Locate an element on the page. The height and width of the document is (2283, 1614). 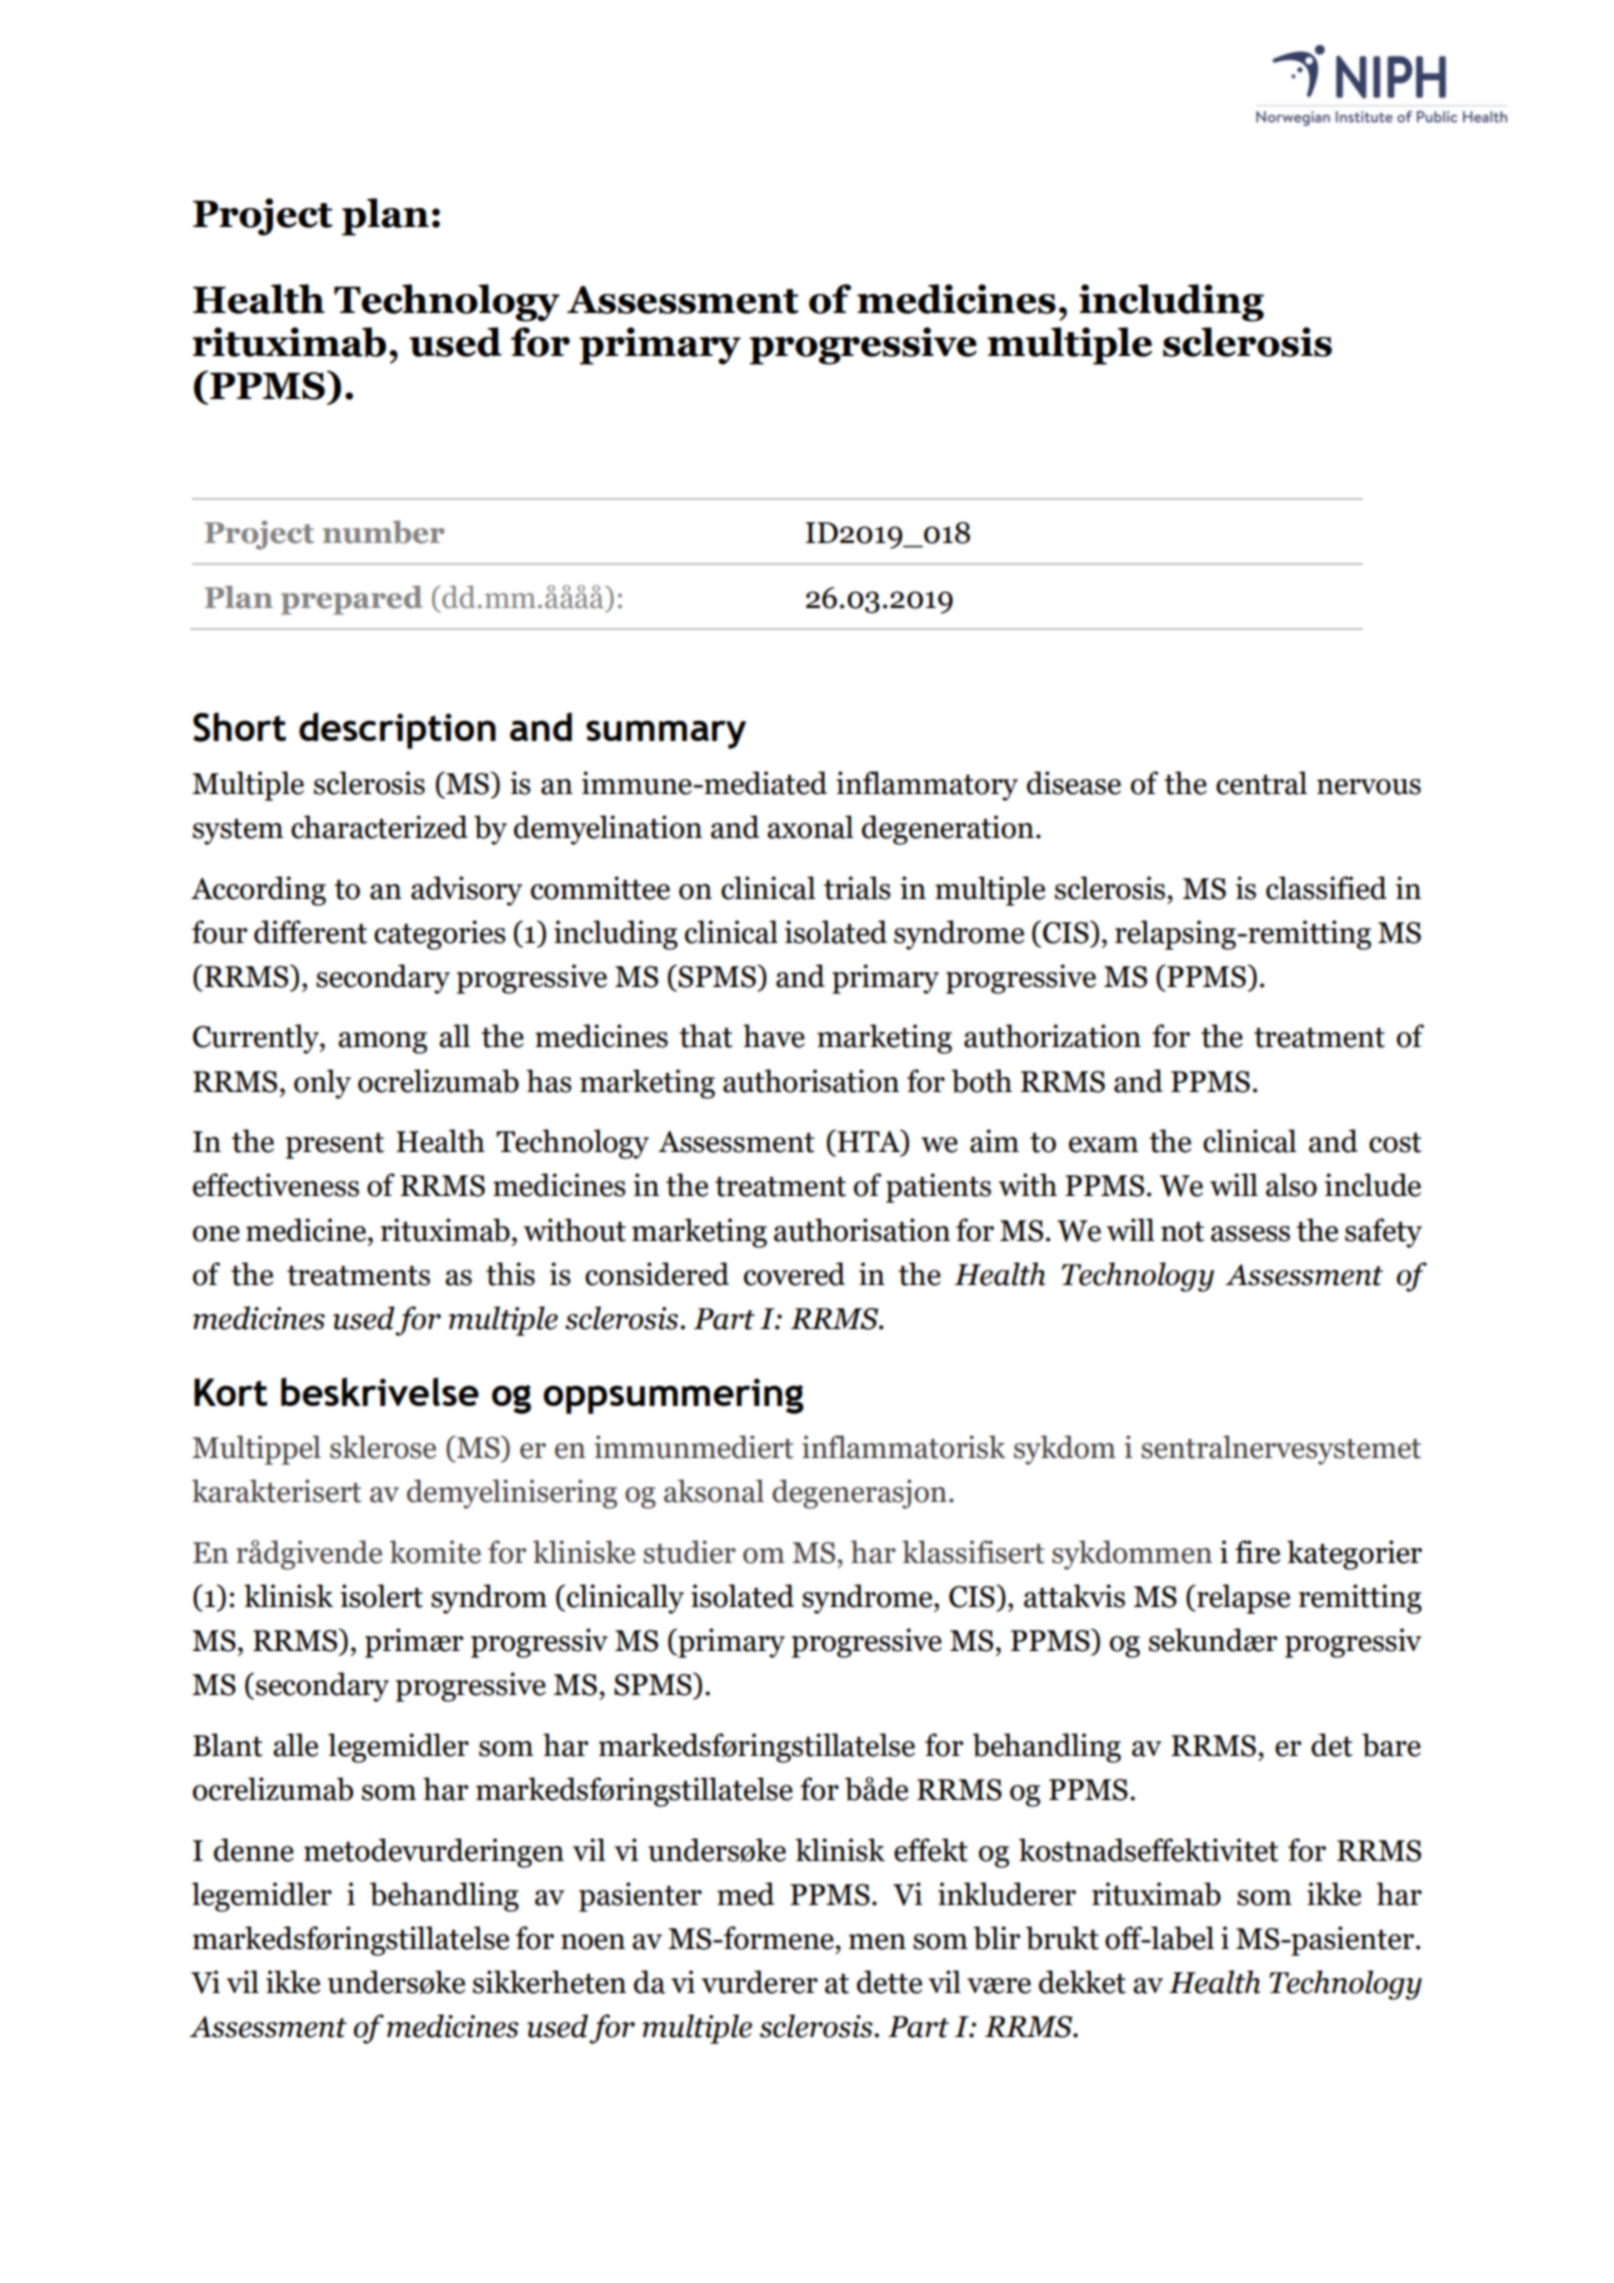
not is located at coordinates (1182, 1231).
